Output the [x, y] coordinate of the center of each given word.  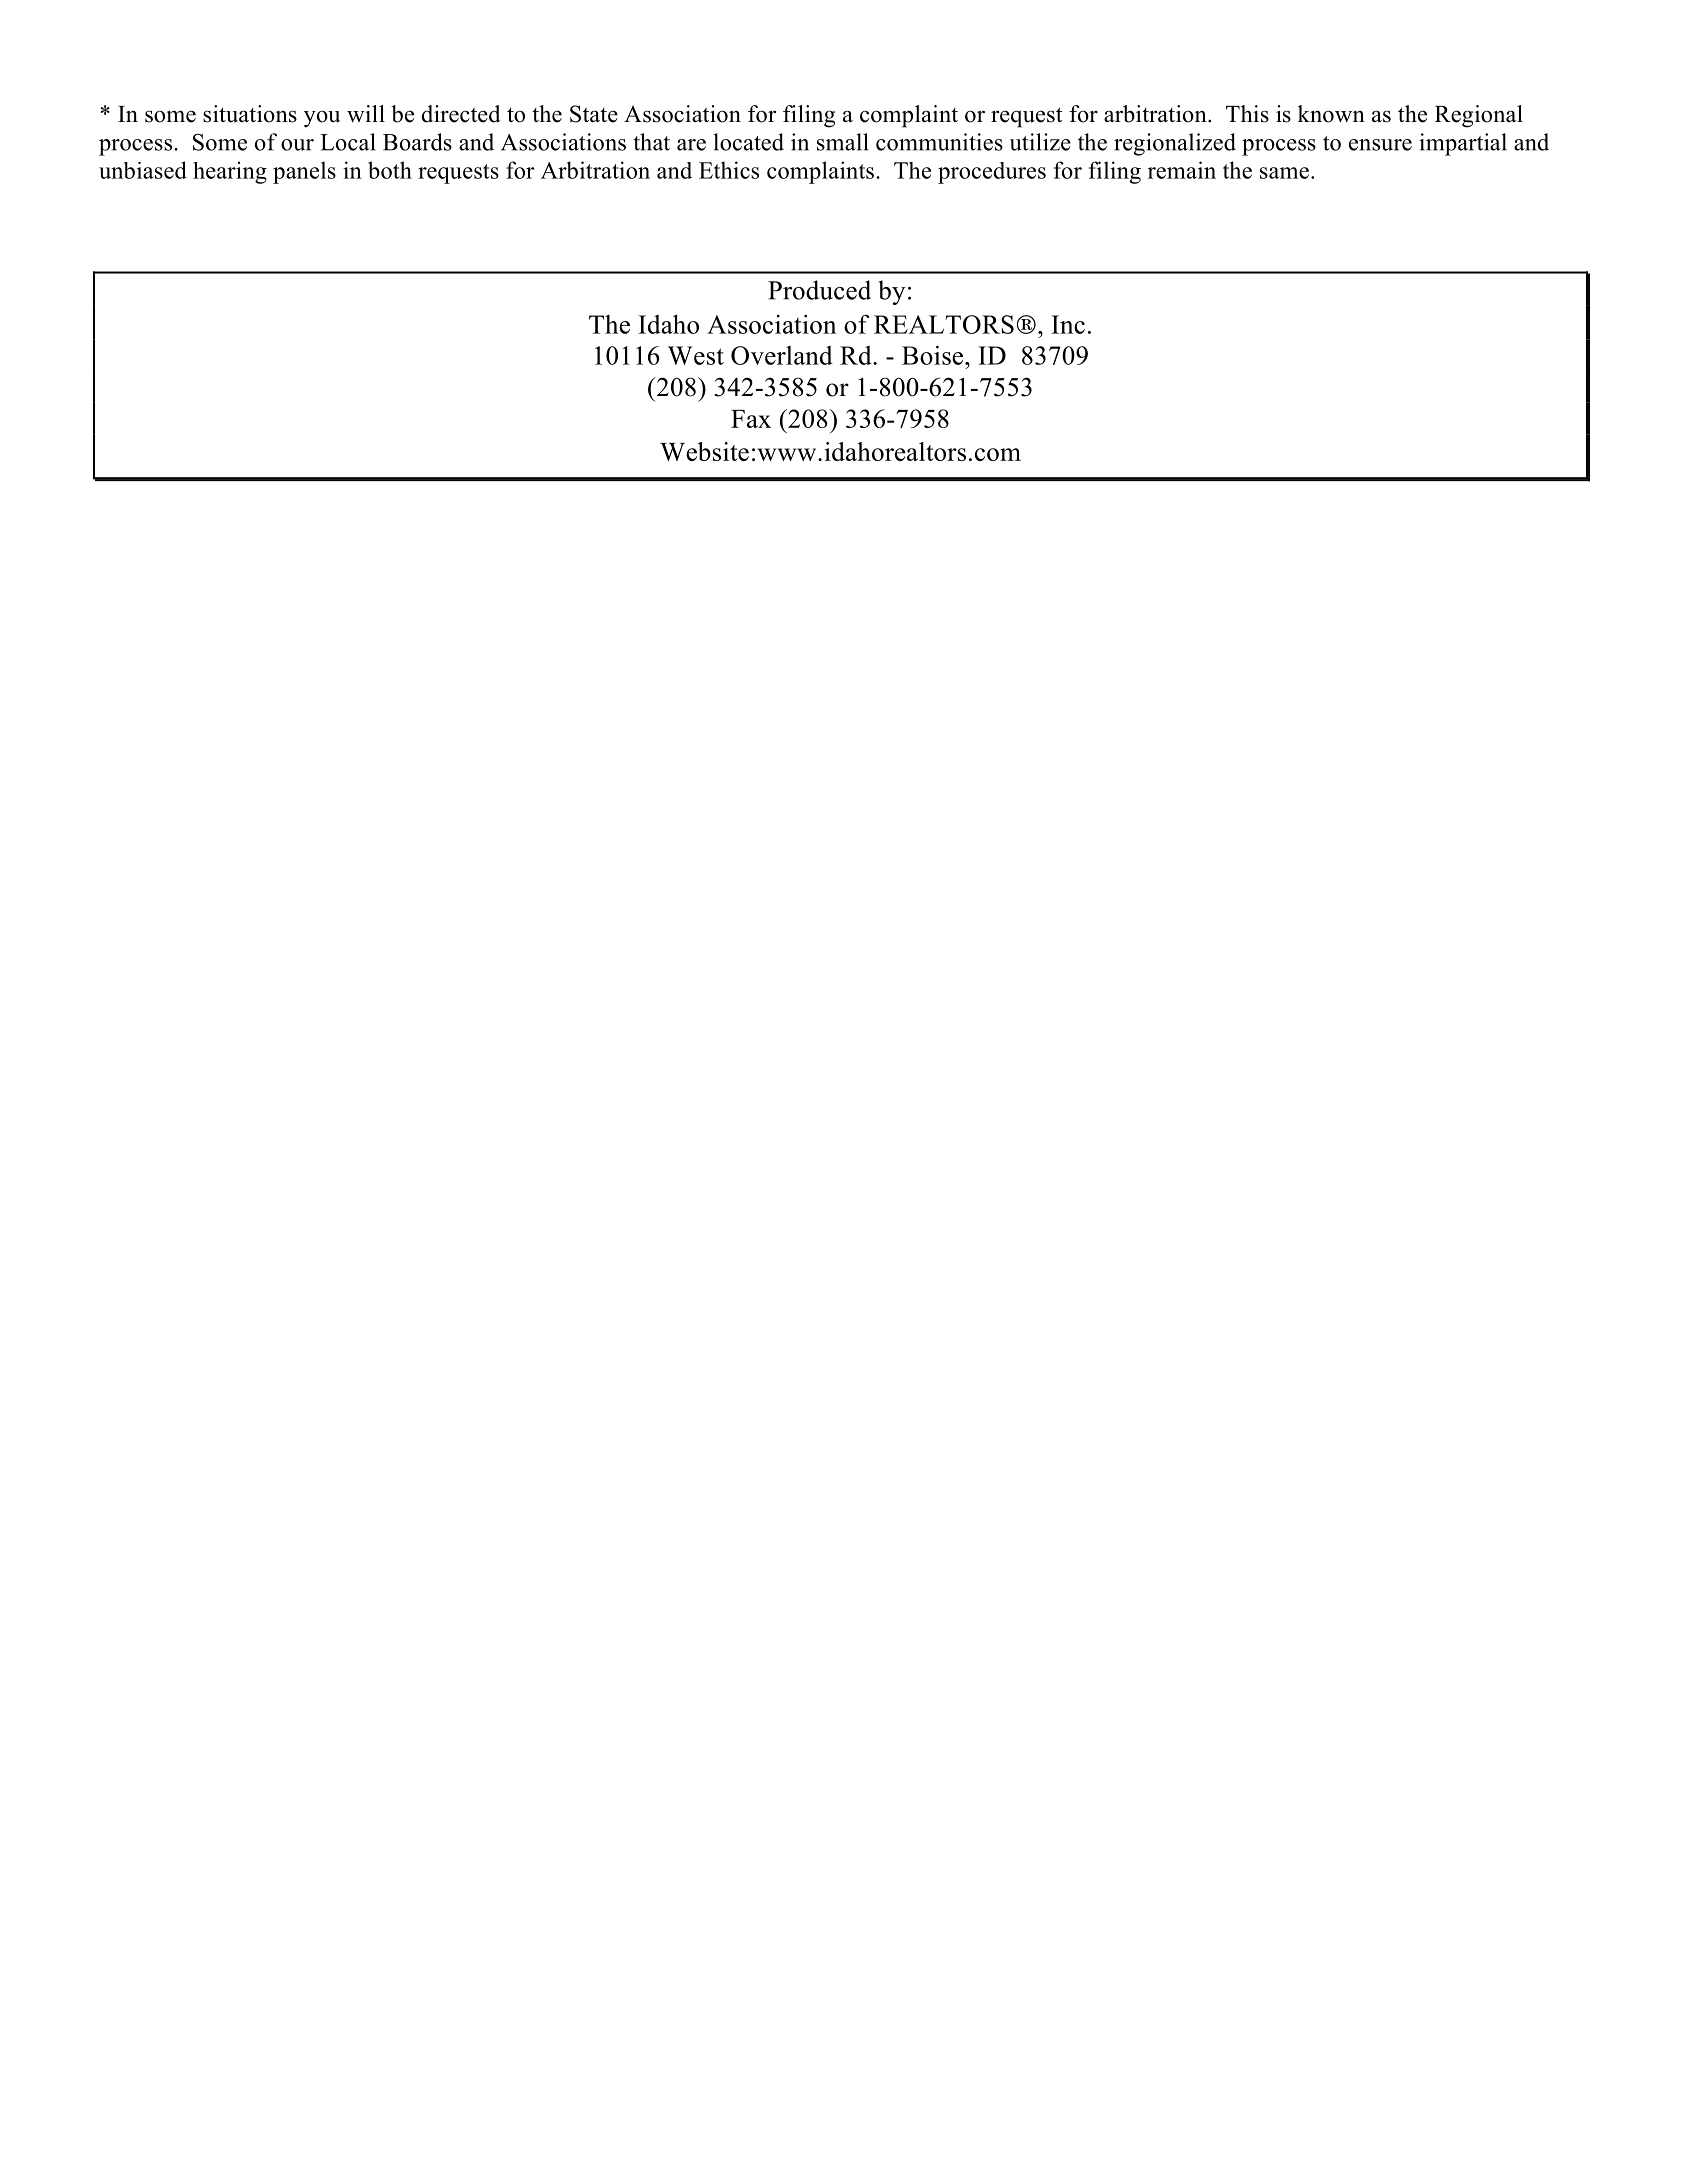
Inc [1068, 324]
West [696, 355]
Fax [751, 419]
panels [304, 172]
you [322, 119]
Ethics [729, 170]
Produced [819, 290]
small [843, 142]
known [1331, 114]
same [1284, 173]
